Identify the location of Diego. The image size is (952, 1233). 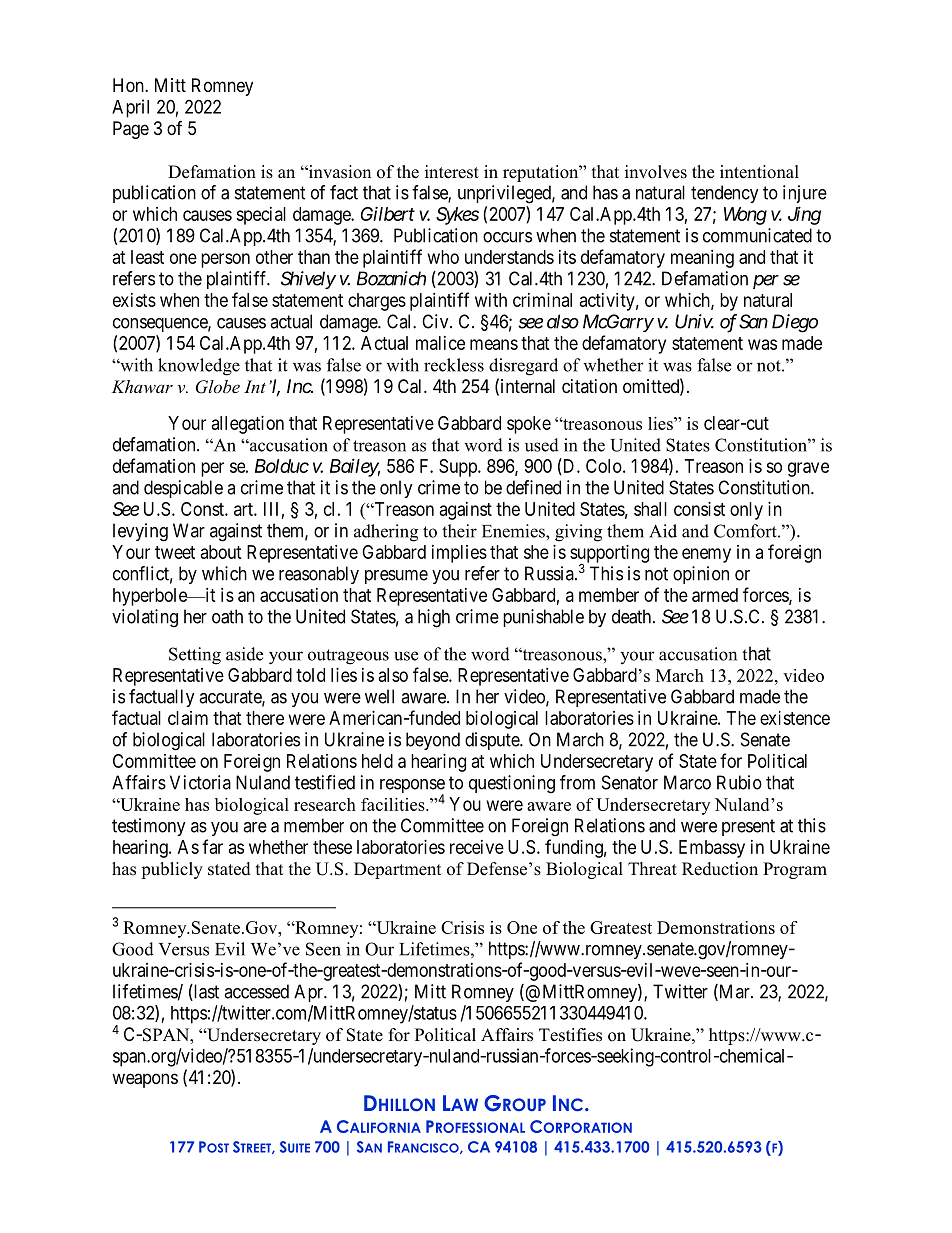
(795, 323).
